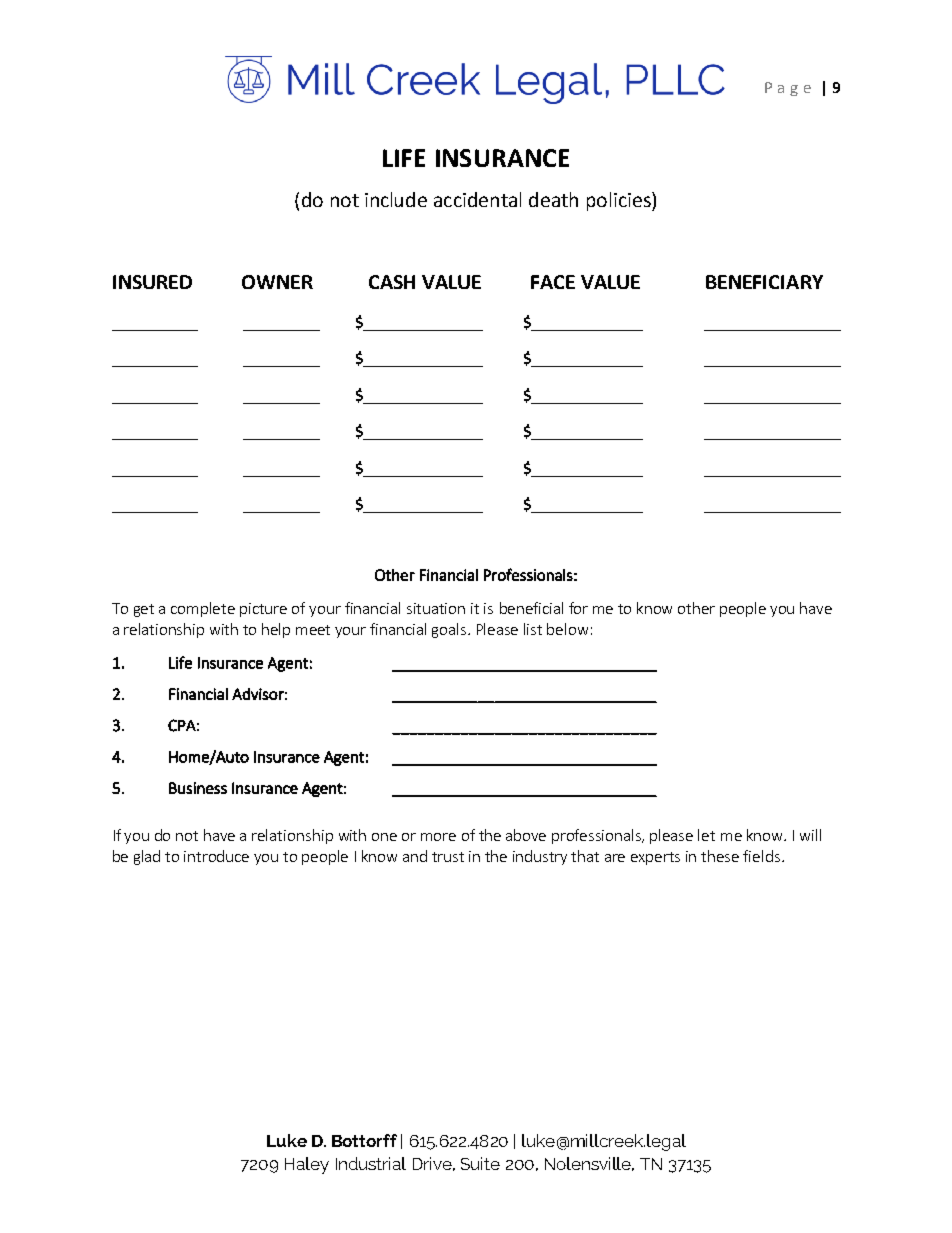 The width and height of the screenshot is (952, 1233). I want to click on Haley, so click(307, 1165).
